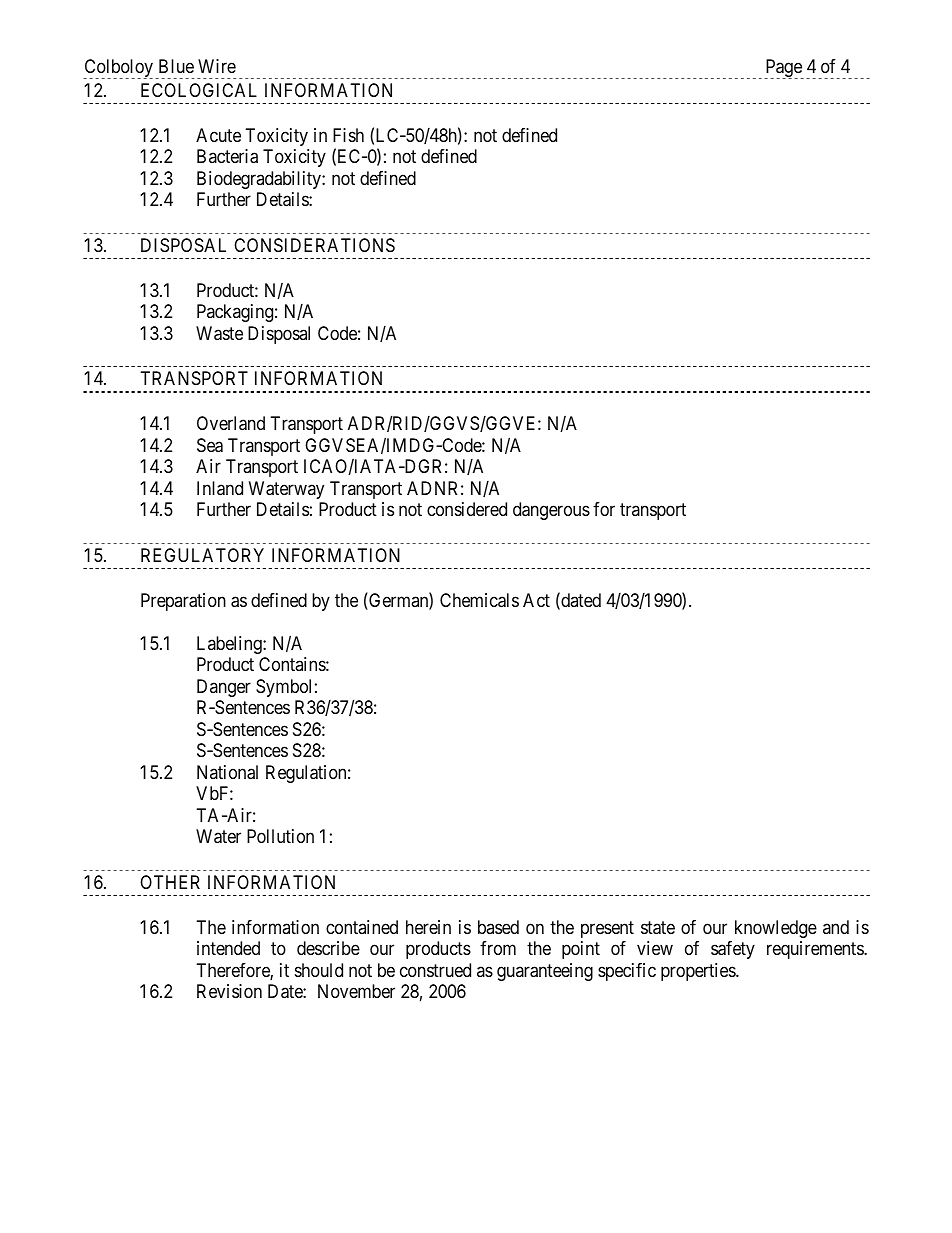 This document has width=952, height=1233. Describe the element at coordinates (467, 509) in the document. I see `considered` at that location.
